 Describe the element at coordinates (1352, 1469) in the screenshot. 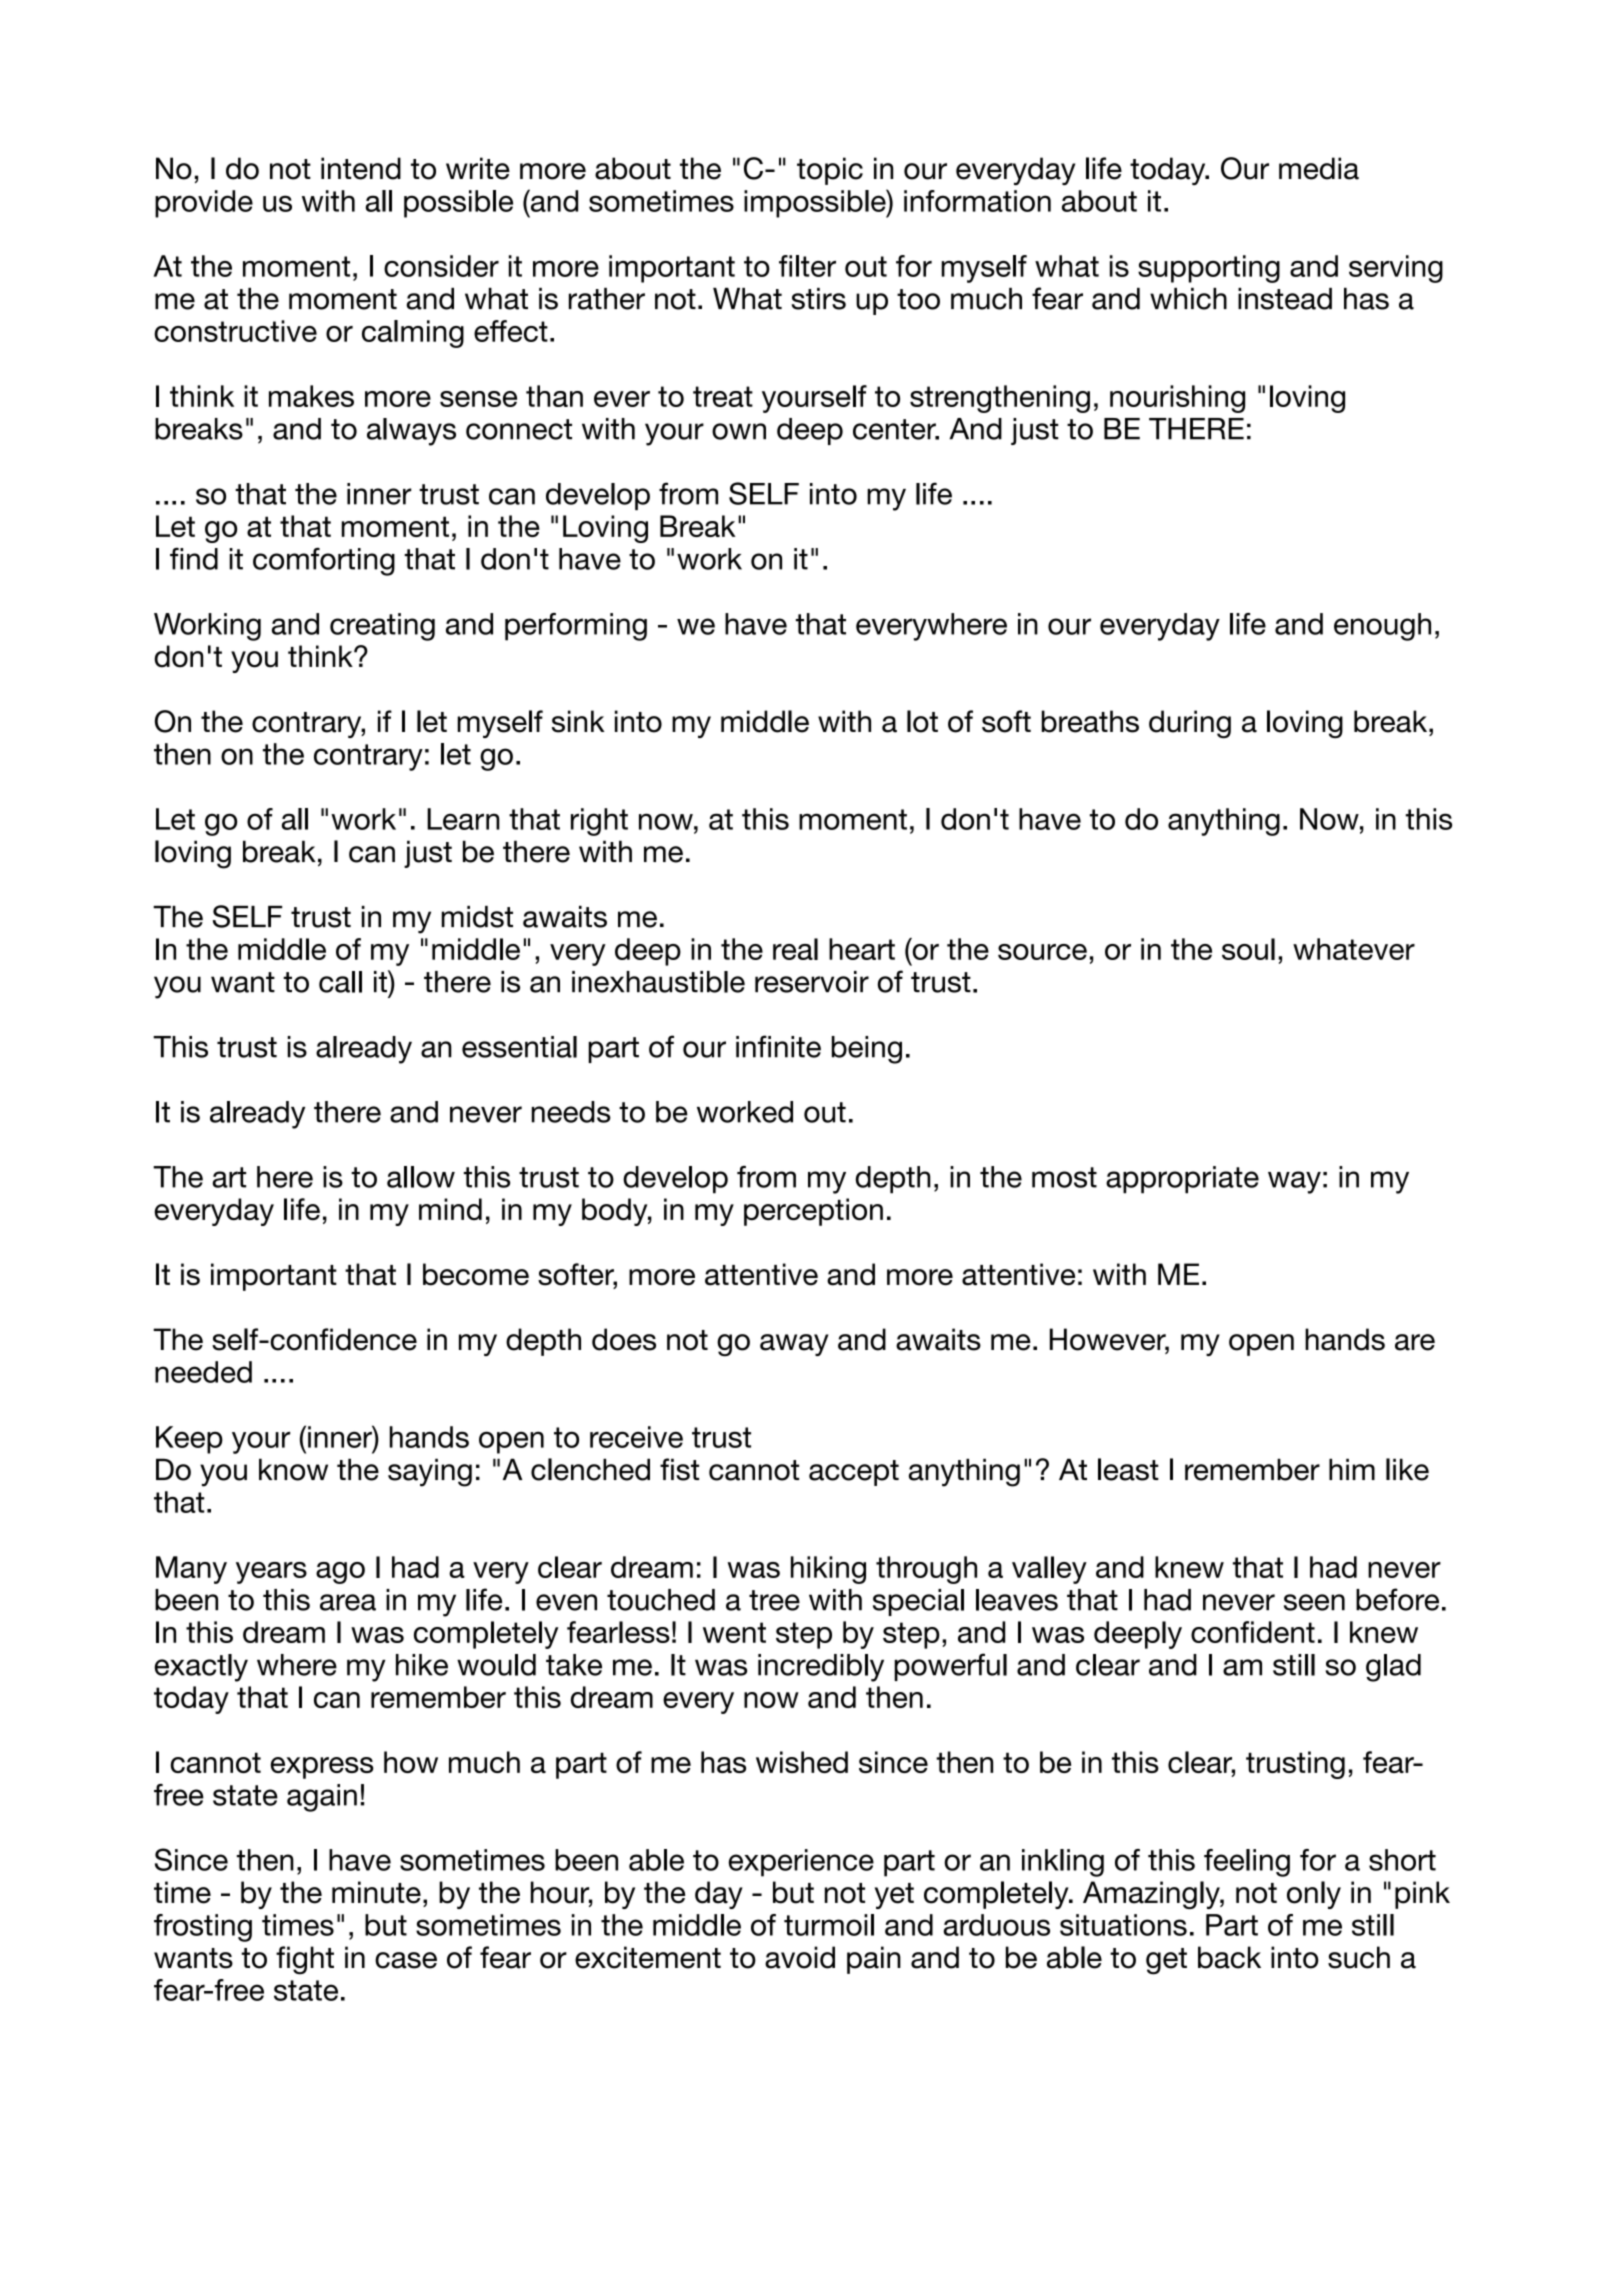

I see `him` at that location.
